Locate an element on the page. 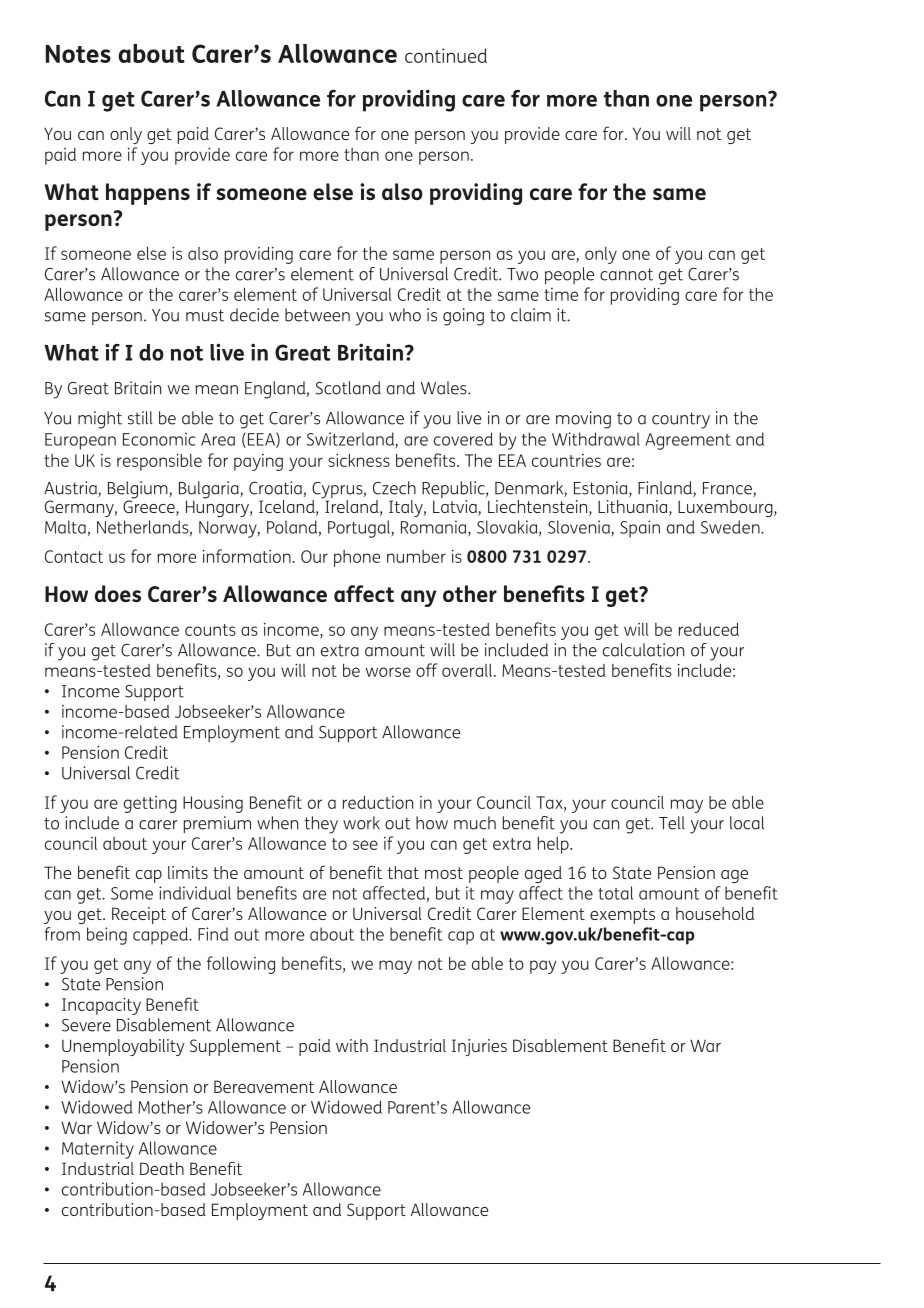 This document has height=1308, width=924. number is located at coordinates (416, 556).
